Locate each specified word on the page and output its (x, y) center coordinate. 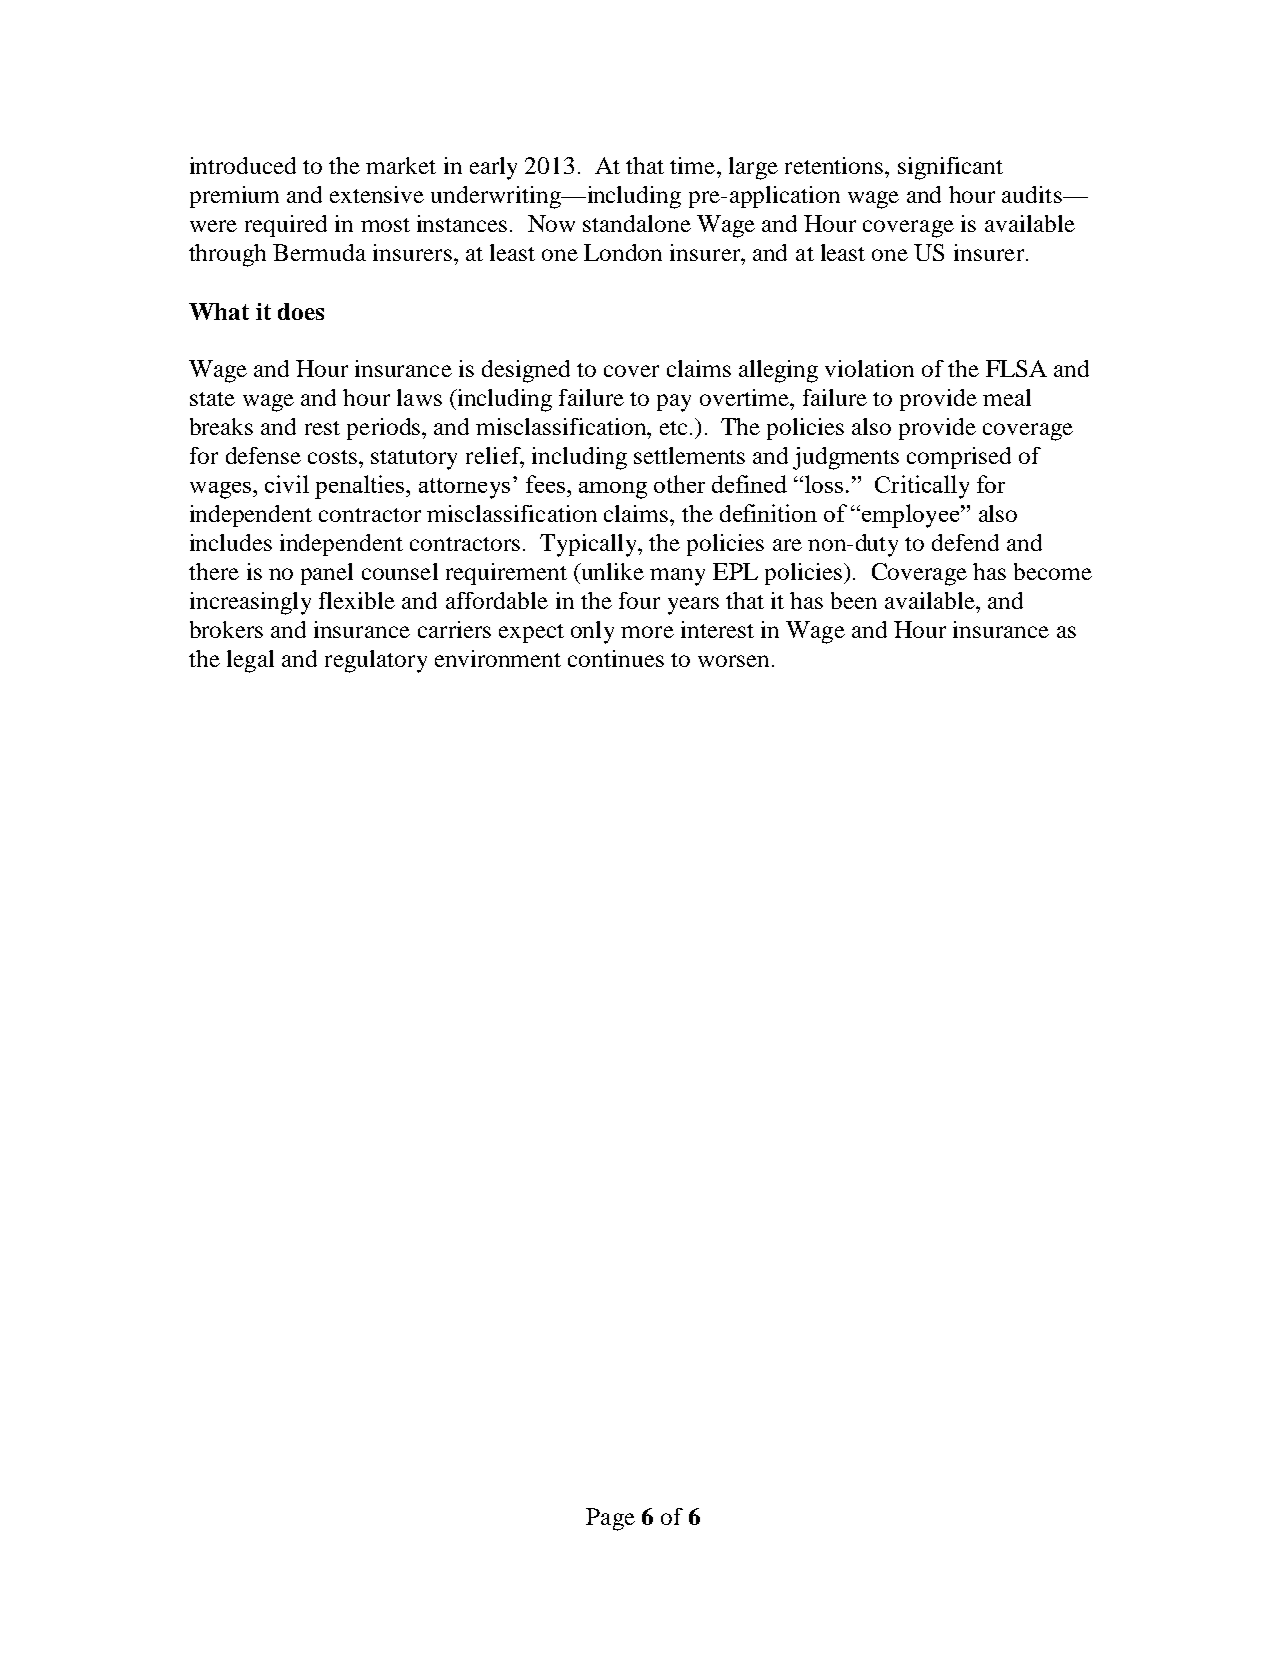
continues (616, 658)
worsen (733, 661)
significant (950, 168)
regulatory (376, 661)
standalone (637, 223)
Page (610, 1519)
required (286, 226)
